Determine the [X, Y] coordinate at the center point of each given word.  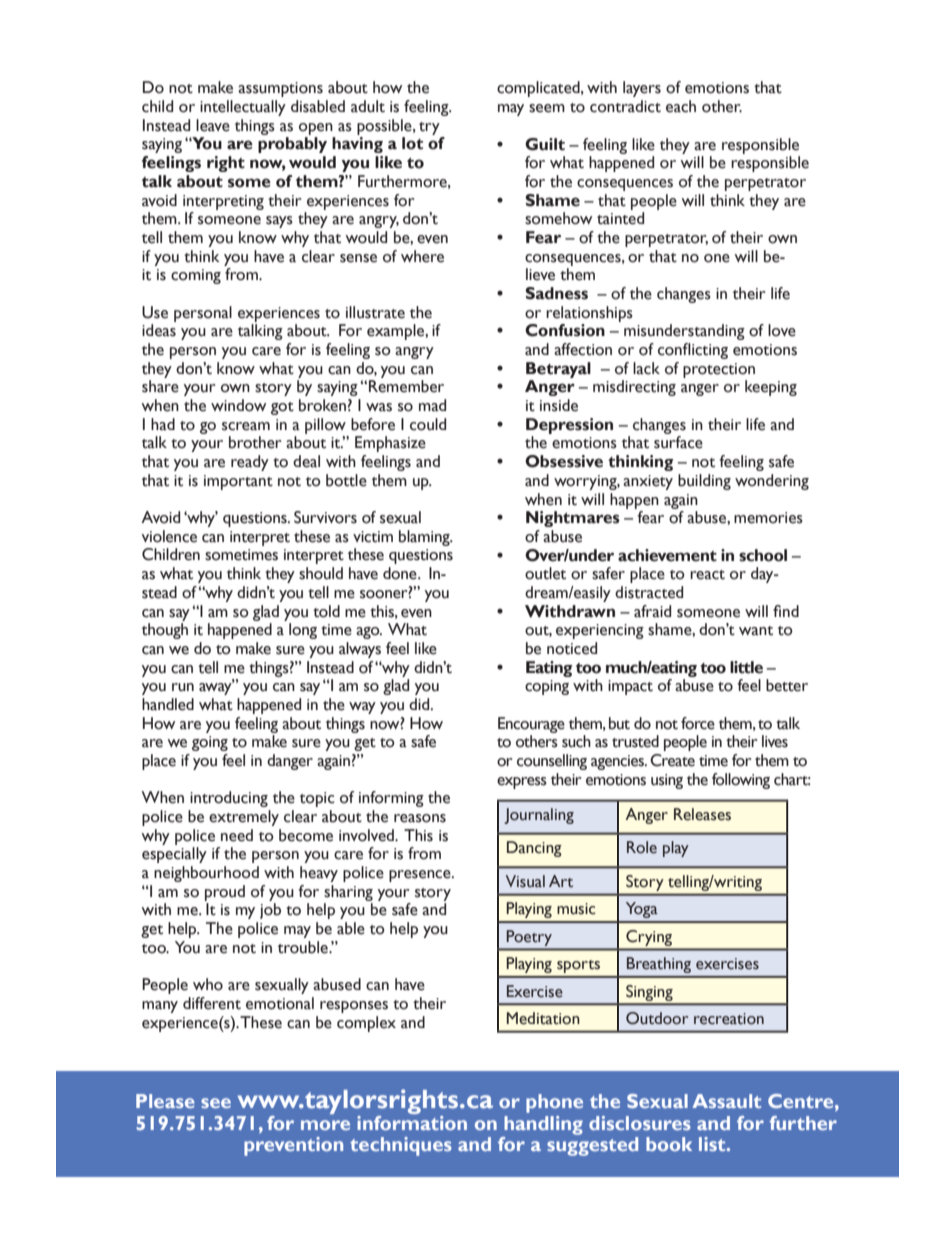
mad [432, 405]
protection [719, 370]
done [401, 573]
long [303, 631]
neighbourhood [206, 874]
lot [412, 143]
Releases [702, 814]
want [756, 631]
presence [421, 876]
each [681, 106]
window [238, 405]
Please [165, 1101]
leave [213, 125]
